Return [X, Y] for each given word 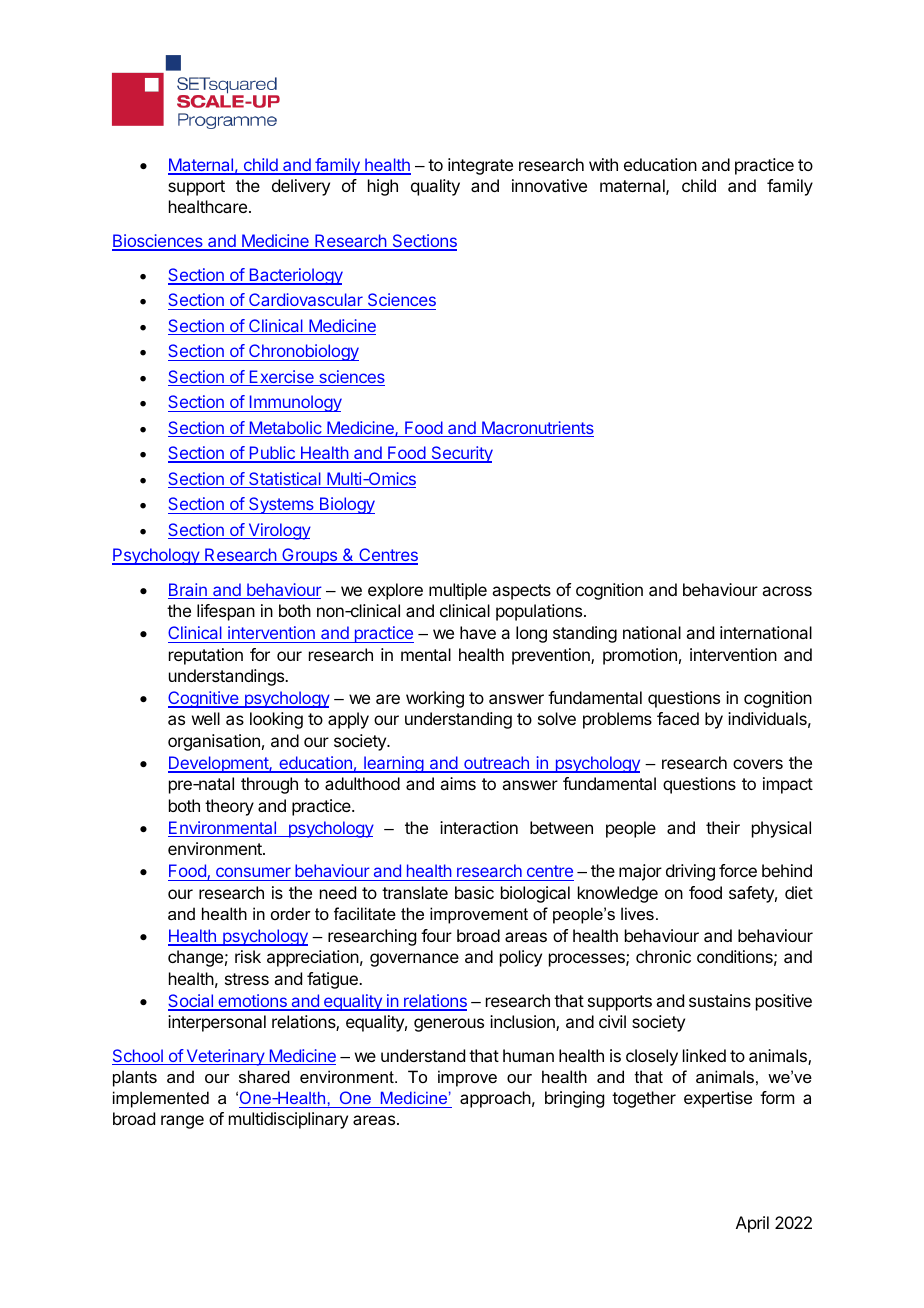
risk [248, 956]
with [603, 164]
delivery [301, 187]
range [182, 1122]
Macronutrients [537, 429]
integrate [480, 166]
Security [461, 454]
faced [678, 718]
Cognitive [204, 699]
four [436, 935]
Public [272, 454]
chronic [663, 956]
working [435, 699]
